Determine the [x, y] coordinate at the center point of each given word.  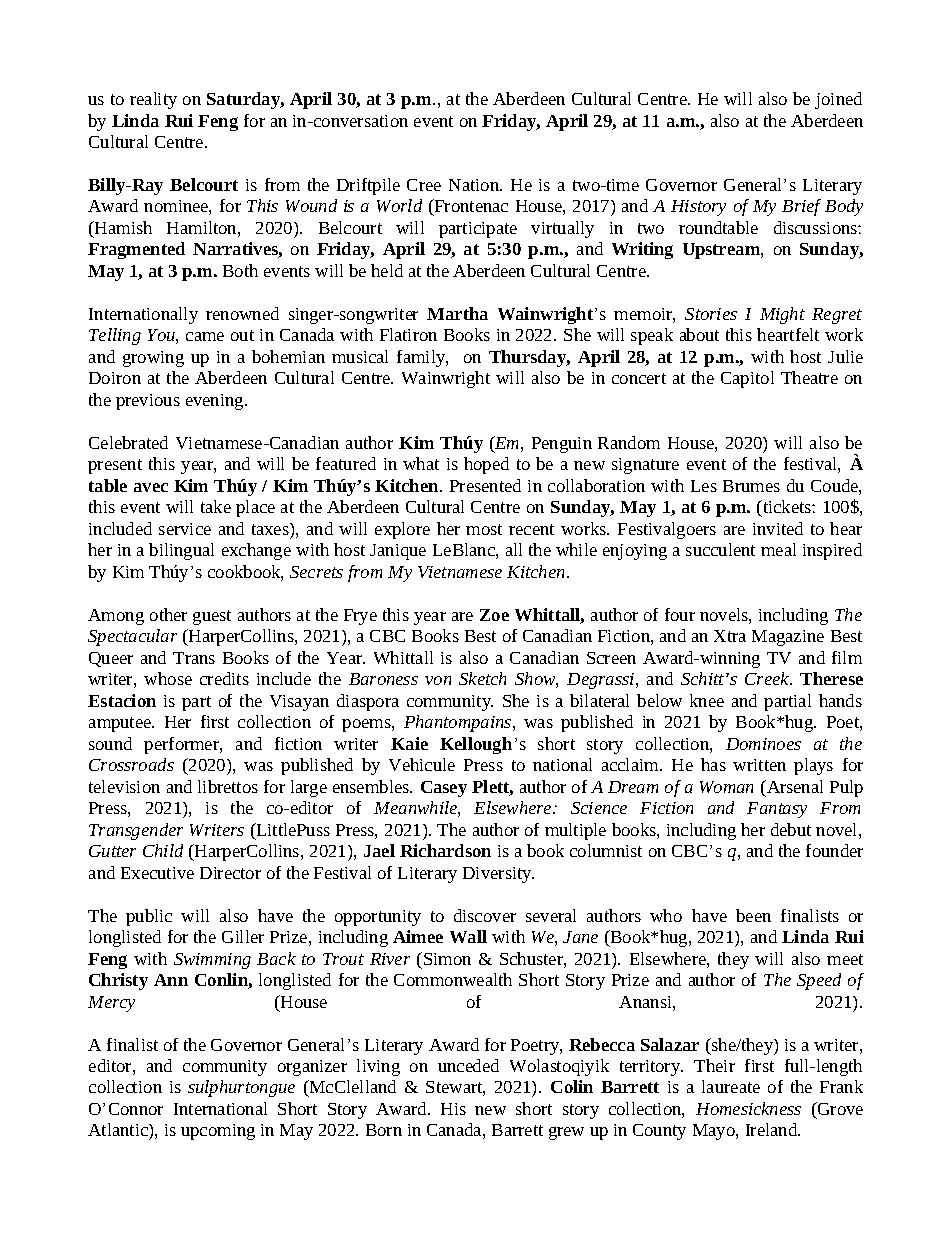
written [759, 765]
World [399, 205]
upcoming [218, 1132]
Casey [444, 789]
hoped [486, 465]
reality [153, 100]
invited [778, 528]
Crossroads [131, 764]
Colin [572, 1086]
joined [838, 100]
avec [151, 487]
